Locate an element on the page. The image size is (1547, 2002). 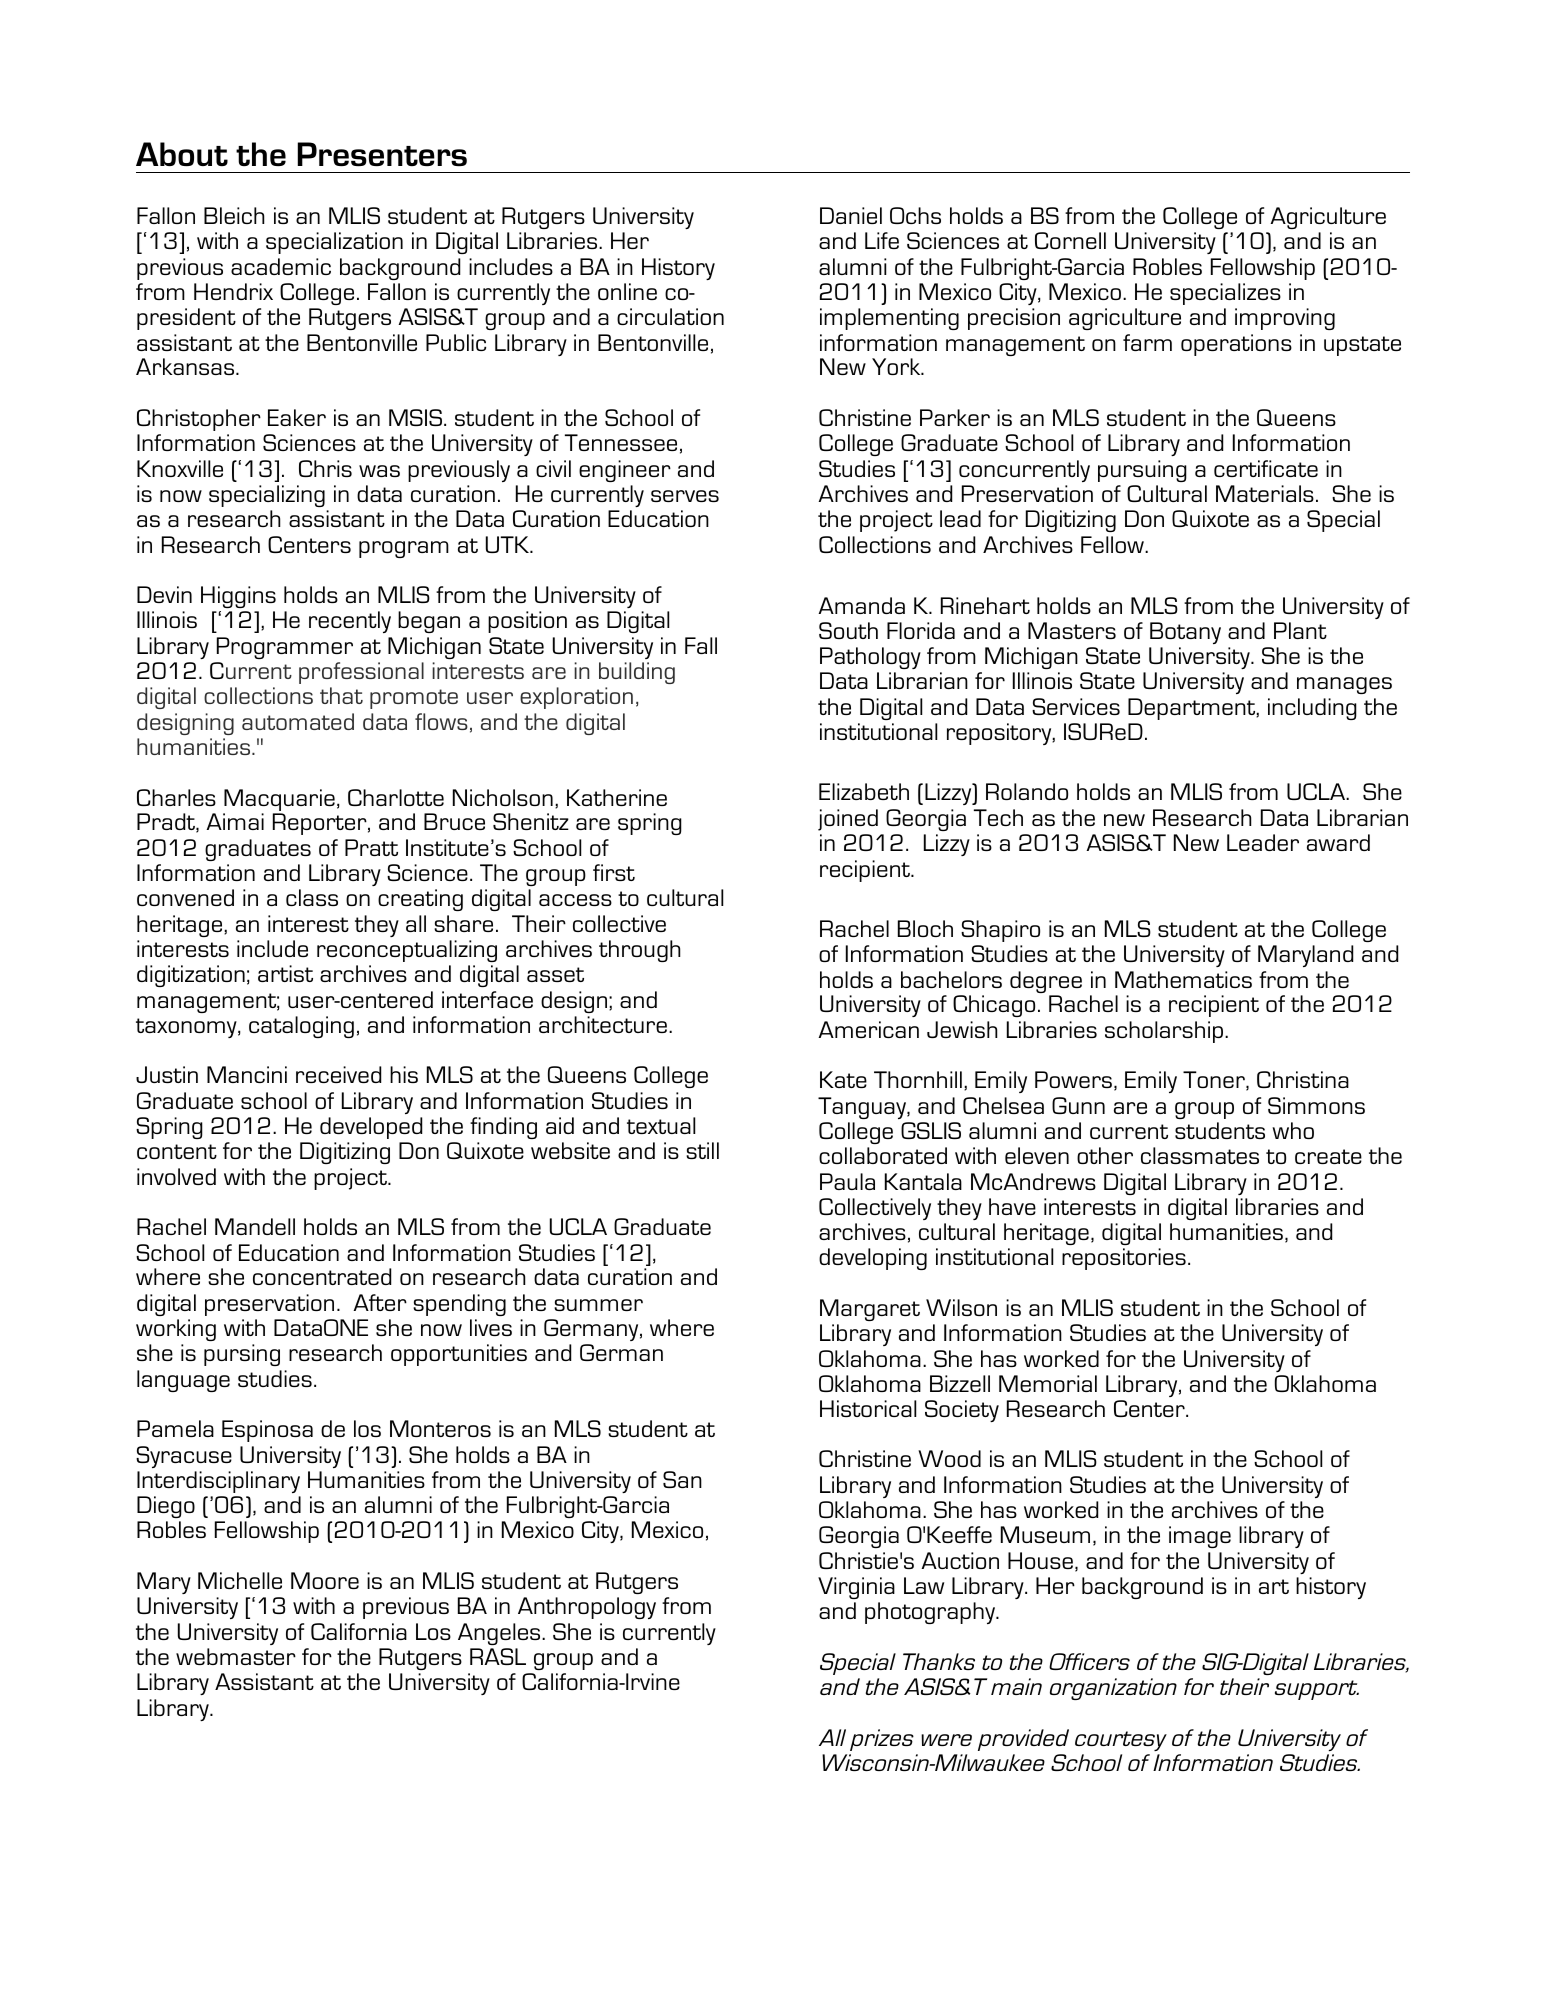
artist is located at coordinates (285, 973).
